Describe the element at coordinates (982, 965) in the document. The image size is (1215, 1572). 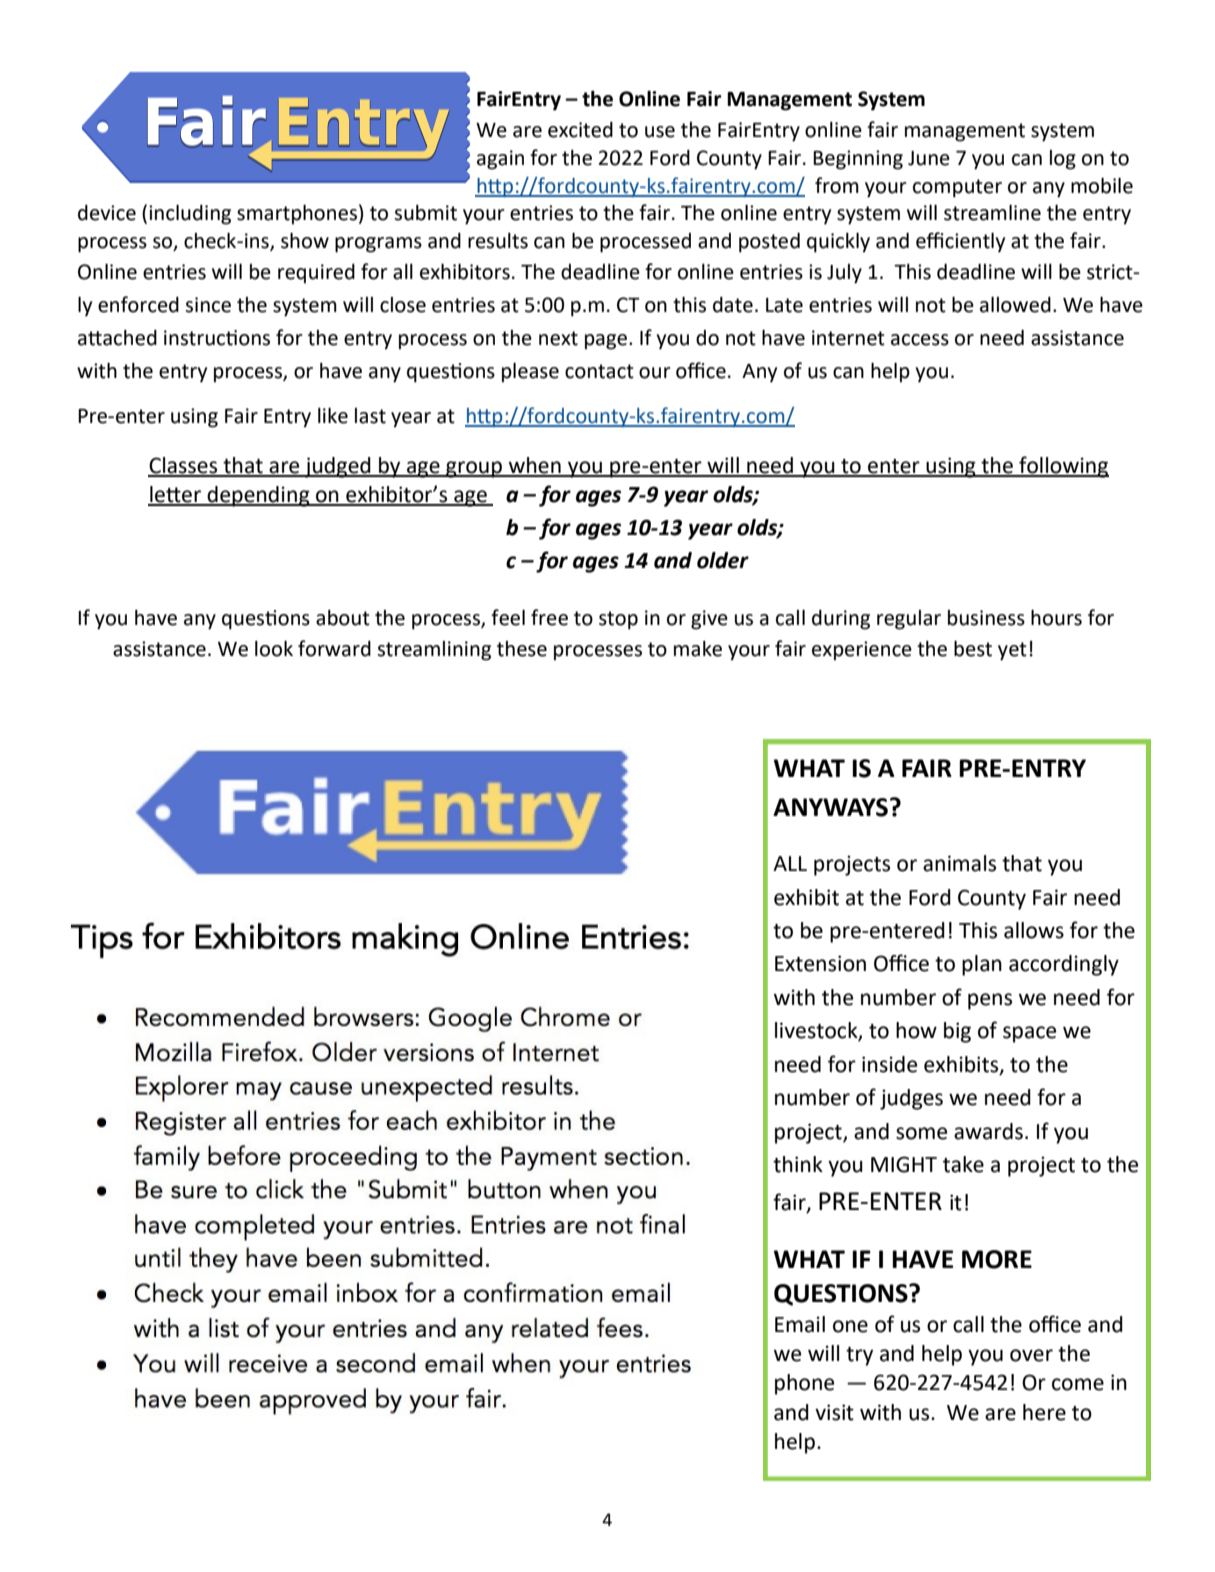
I see `plan` at that location.
